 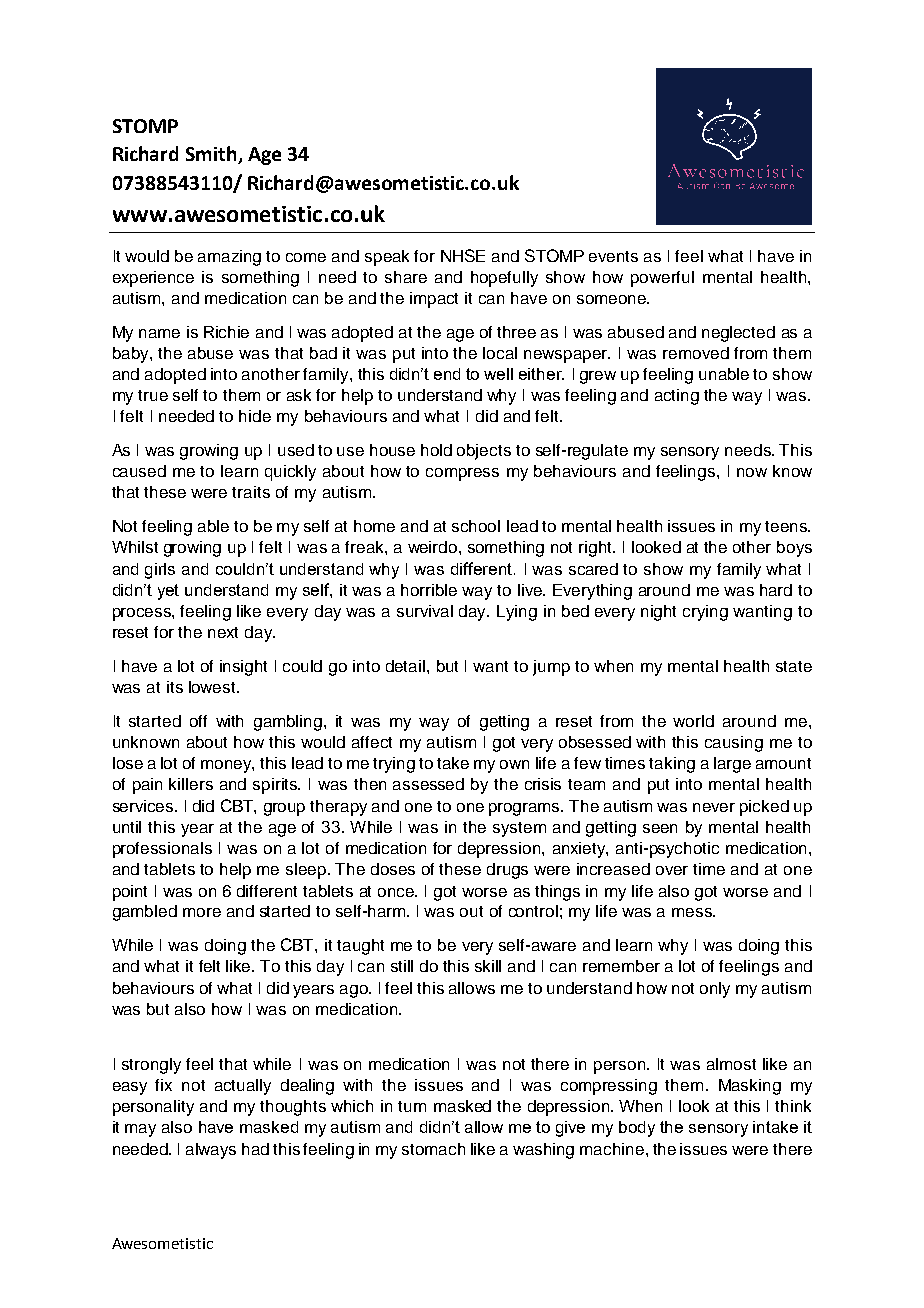 What do you see at coordinates (251, 492) in the screenshot?
I see `traits` at bounding box center [251, 492].
